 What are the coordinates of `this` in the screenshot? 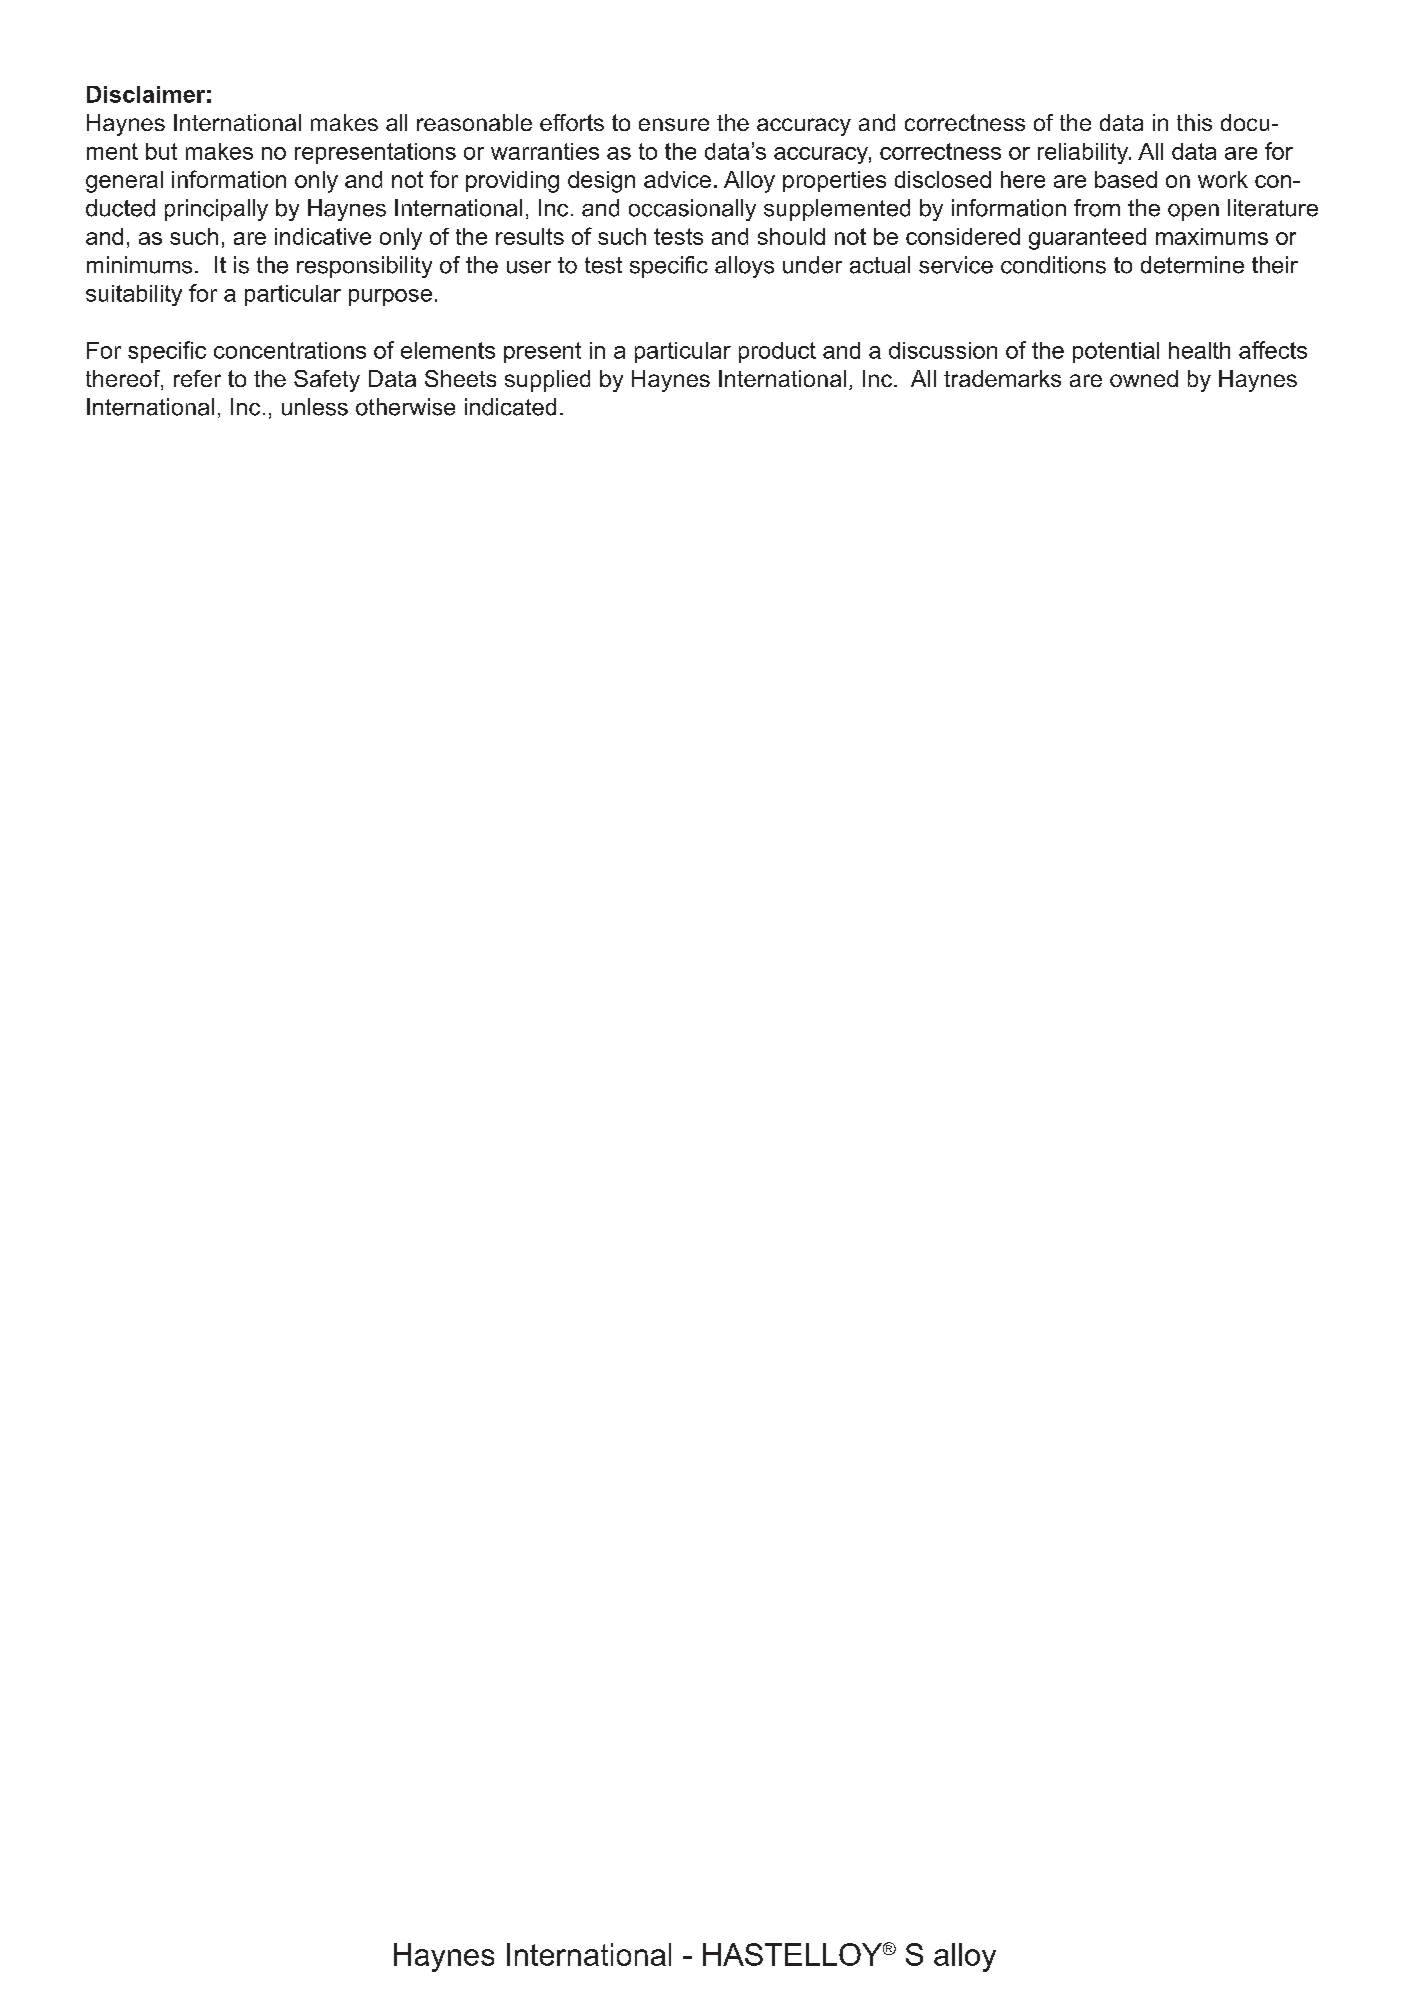 It's located at (1194, 122).
